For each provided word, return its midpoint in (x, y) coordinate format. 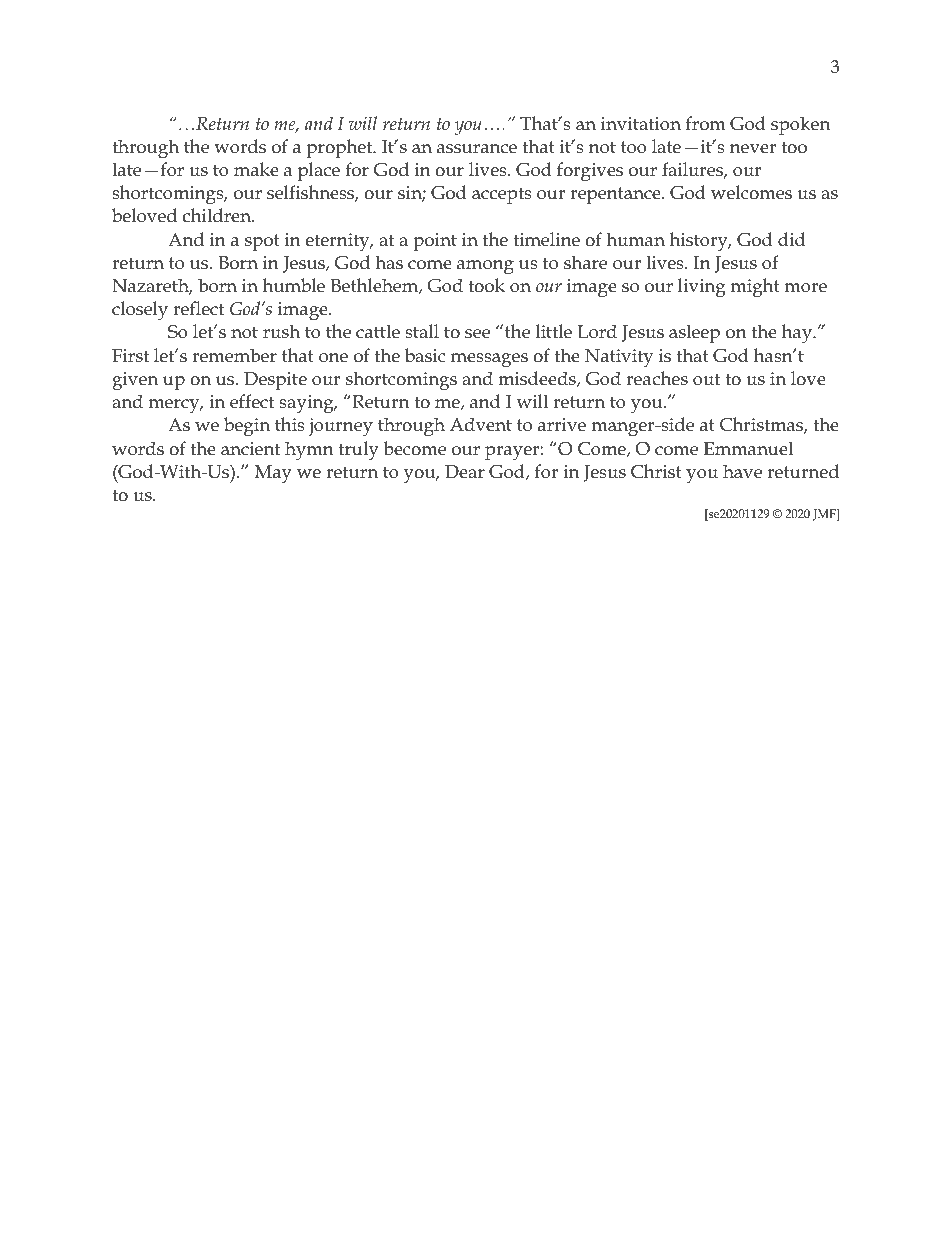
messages (489, 360)
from (706, 123)
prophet (340, 148)
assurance (477, 149)
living (702, 288)
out (706, 379)
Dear (465, 472)
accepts (502, 195)
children (218, 215)
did (791, 239)
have (742, 471)
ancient (250, 449)
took (486, 285)
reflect (198, 308)
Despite (275, 381)
